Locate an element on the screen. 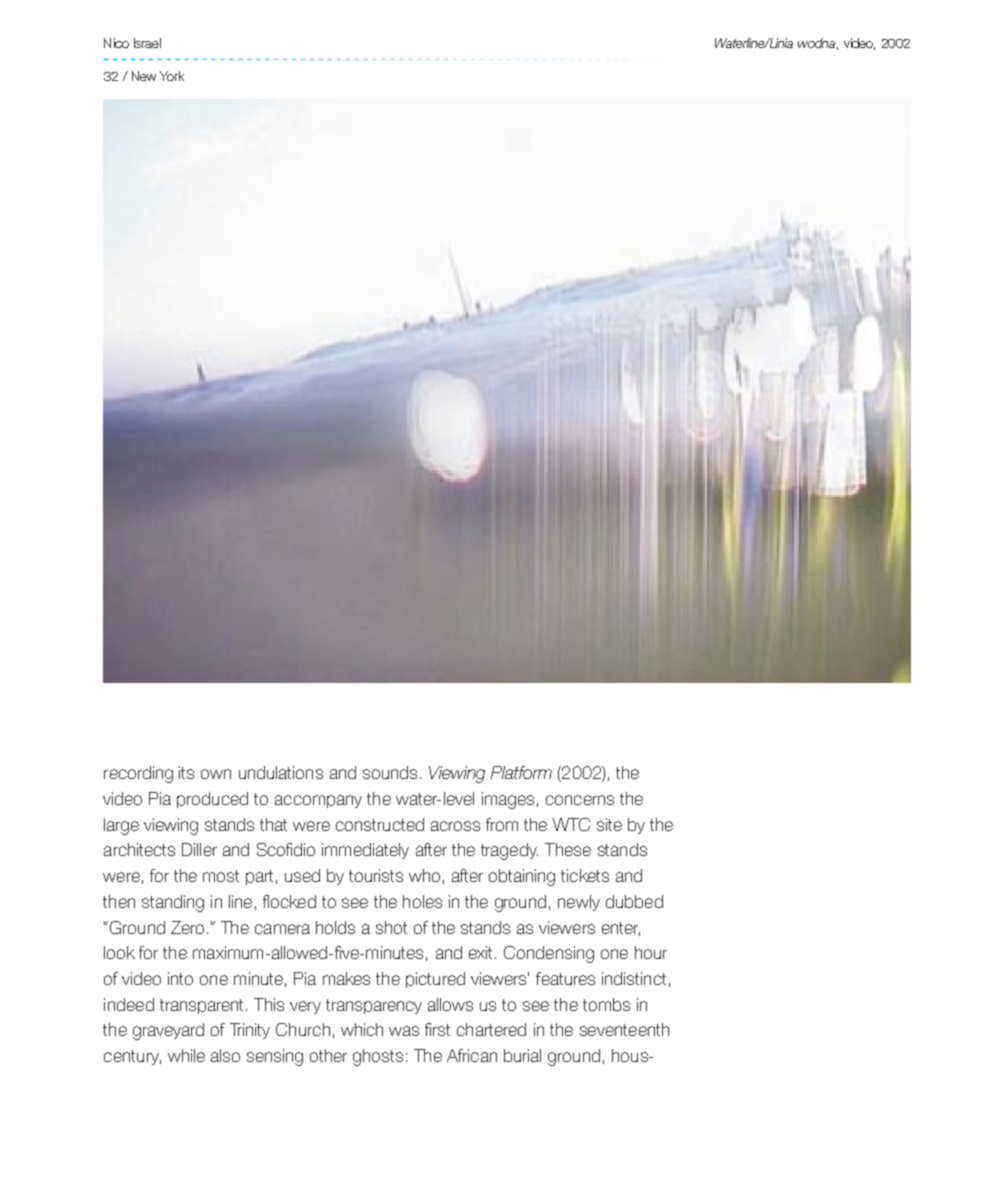 This screenshot has height=1204, width=982. sounds is located at coordinates (390, 772).
